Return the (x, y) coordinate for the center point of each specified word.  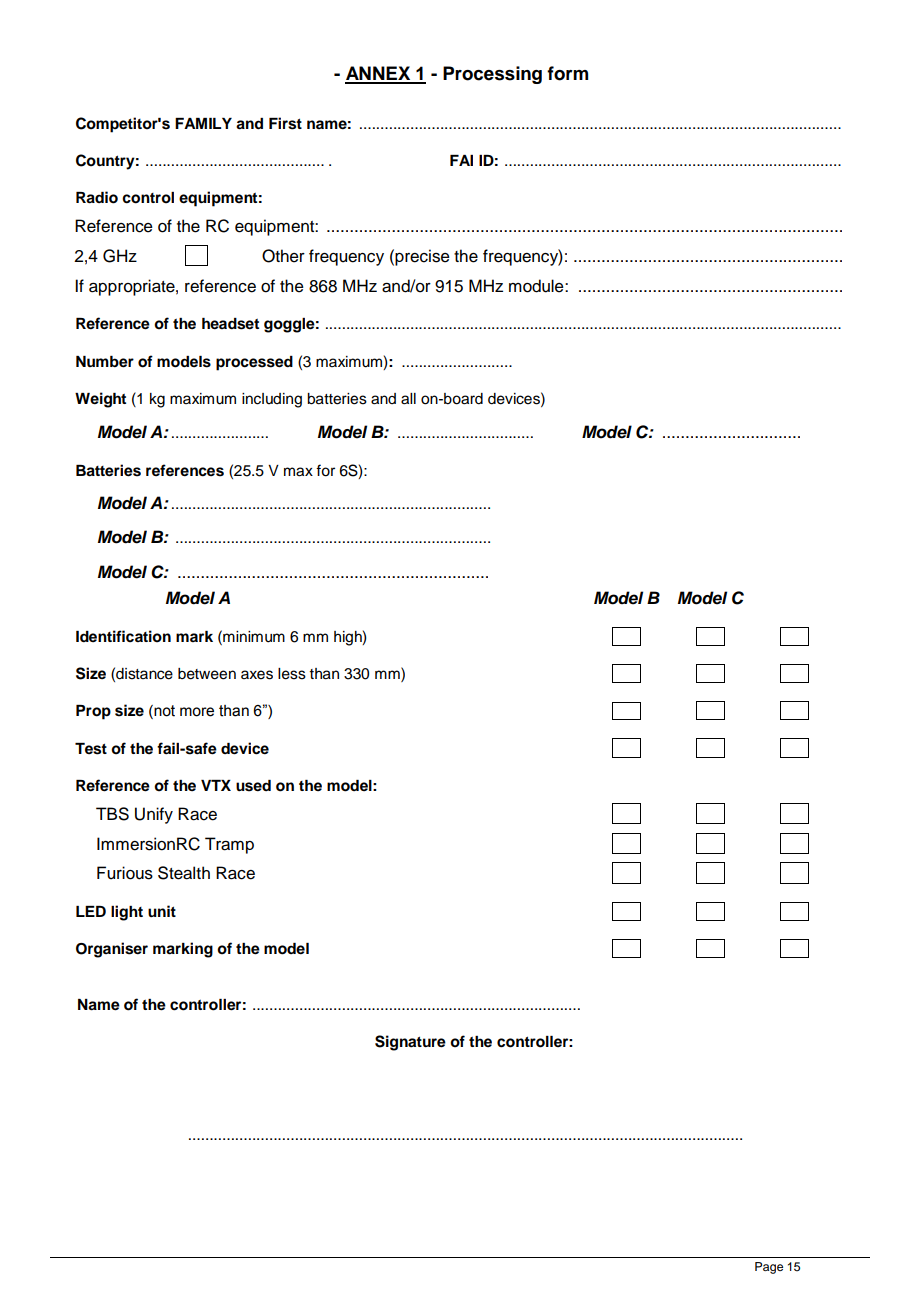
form (567, 73)
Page (769, 1268)
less (292, 674)
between (207, 674)
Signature (410, 1043)
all (408, 399)
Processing (492, 75)
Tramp (229, 845)
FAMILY (203, 123)
